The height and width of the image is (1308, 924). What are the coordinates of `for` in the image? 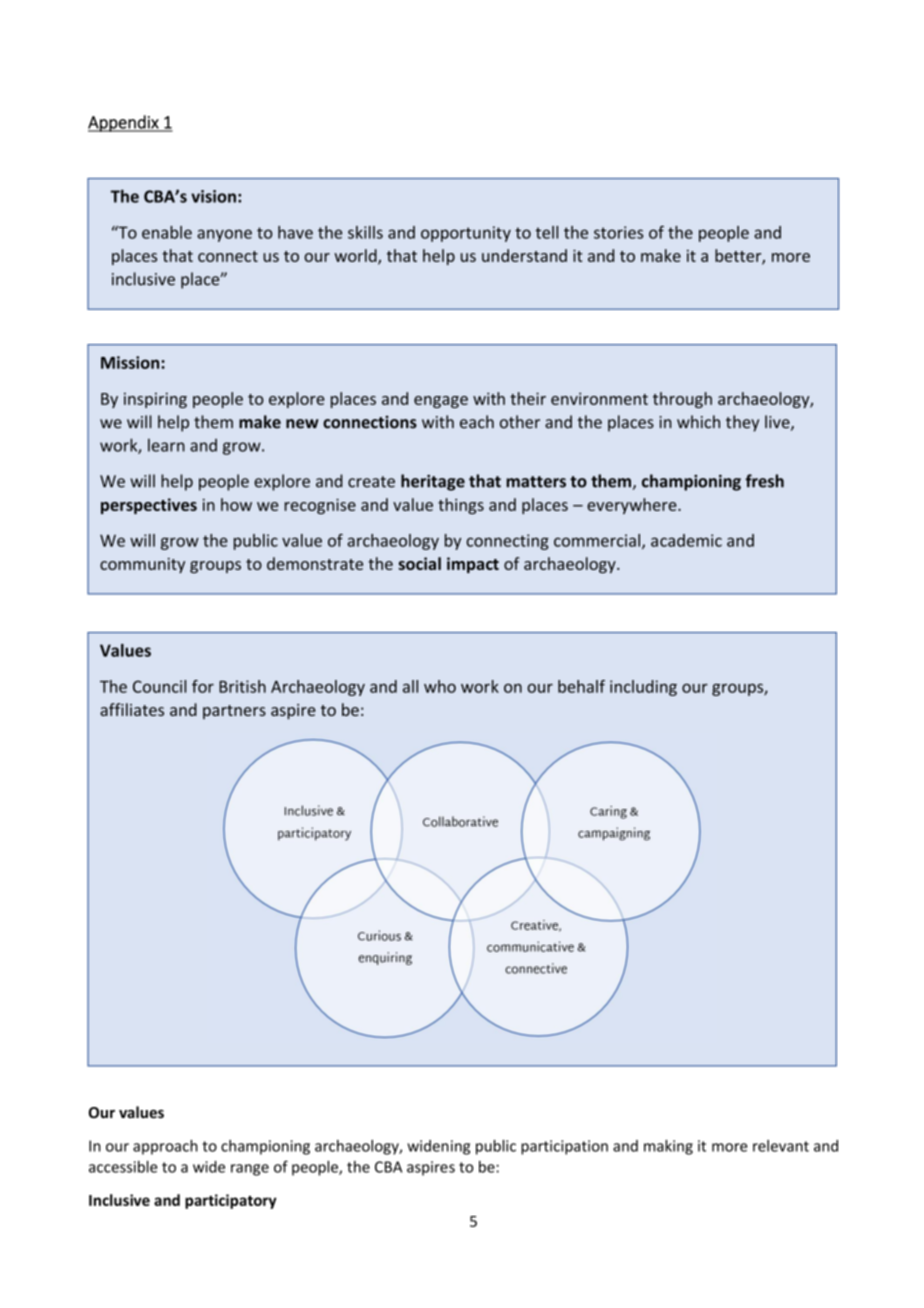 It's located at (203, 686).
